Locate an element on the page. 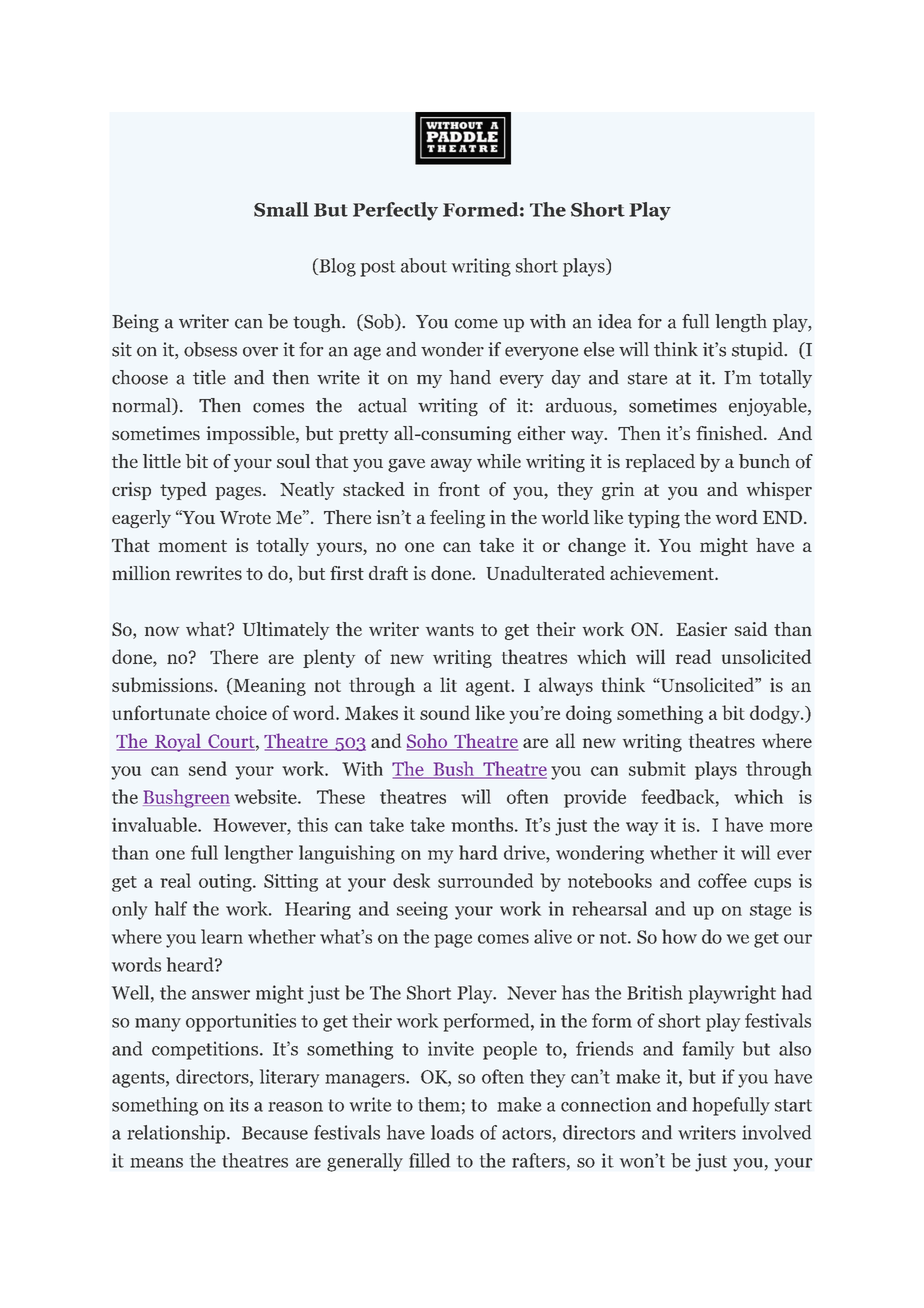 The height and width of the document is (1308, 924). relationship is located at coordinates (177, 1134).
